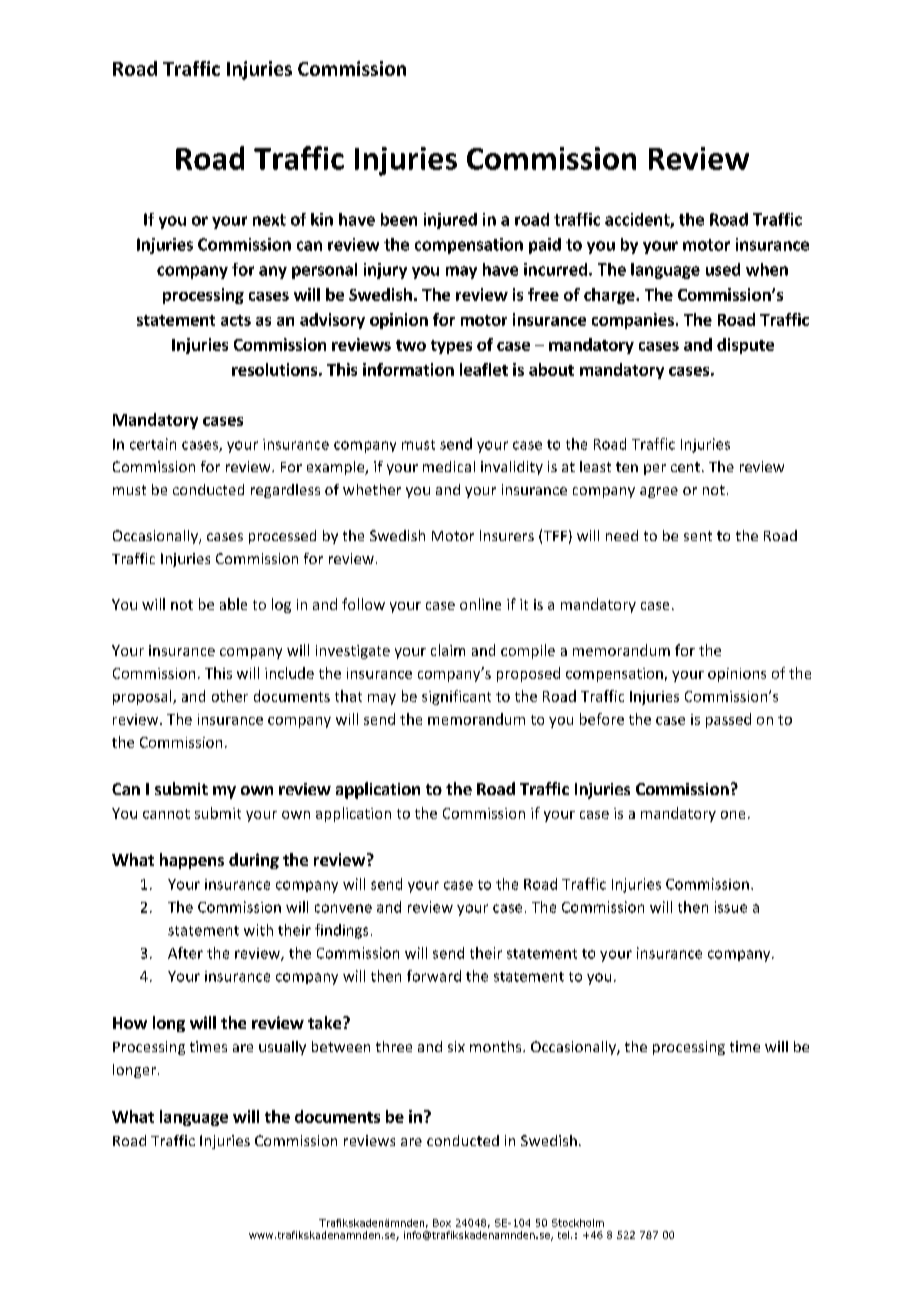 The height and width of the image is (1308, 924). I want to click on used, so click(723, 269).
